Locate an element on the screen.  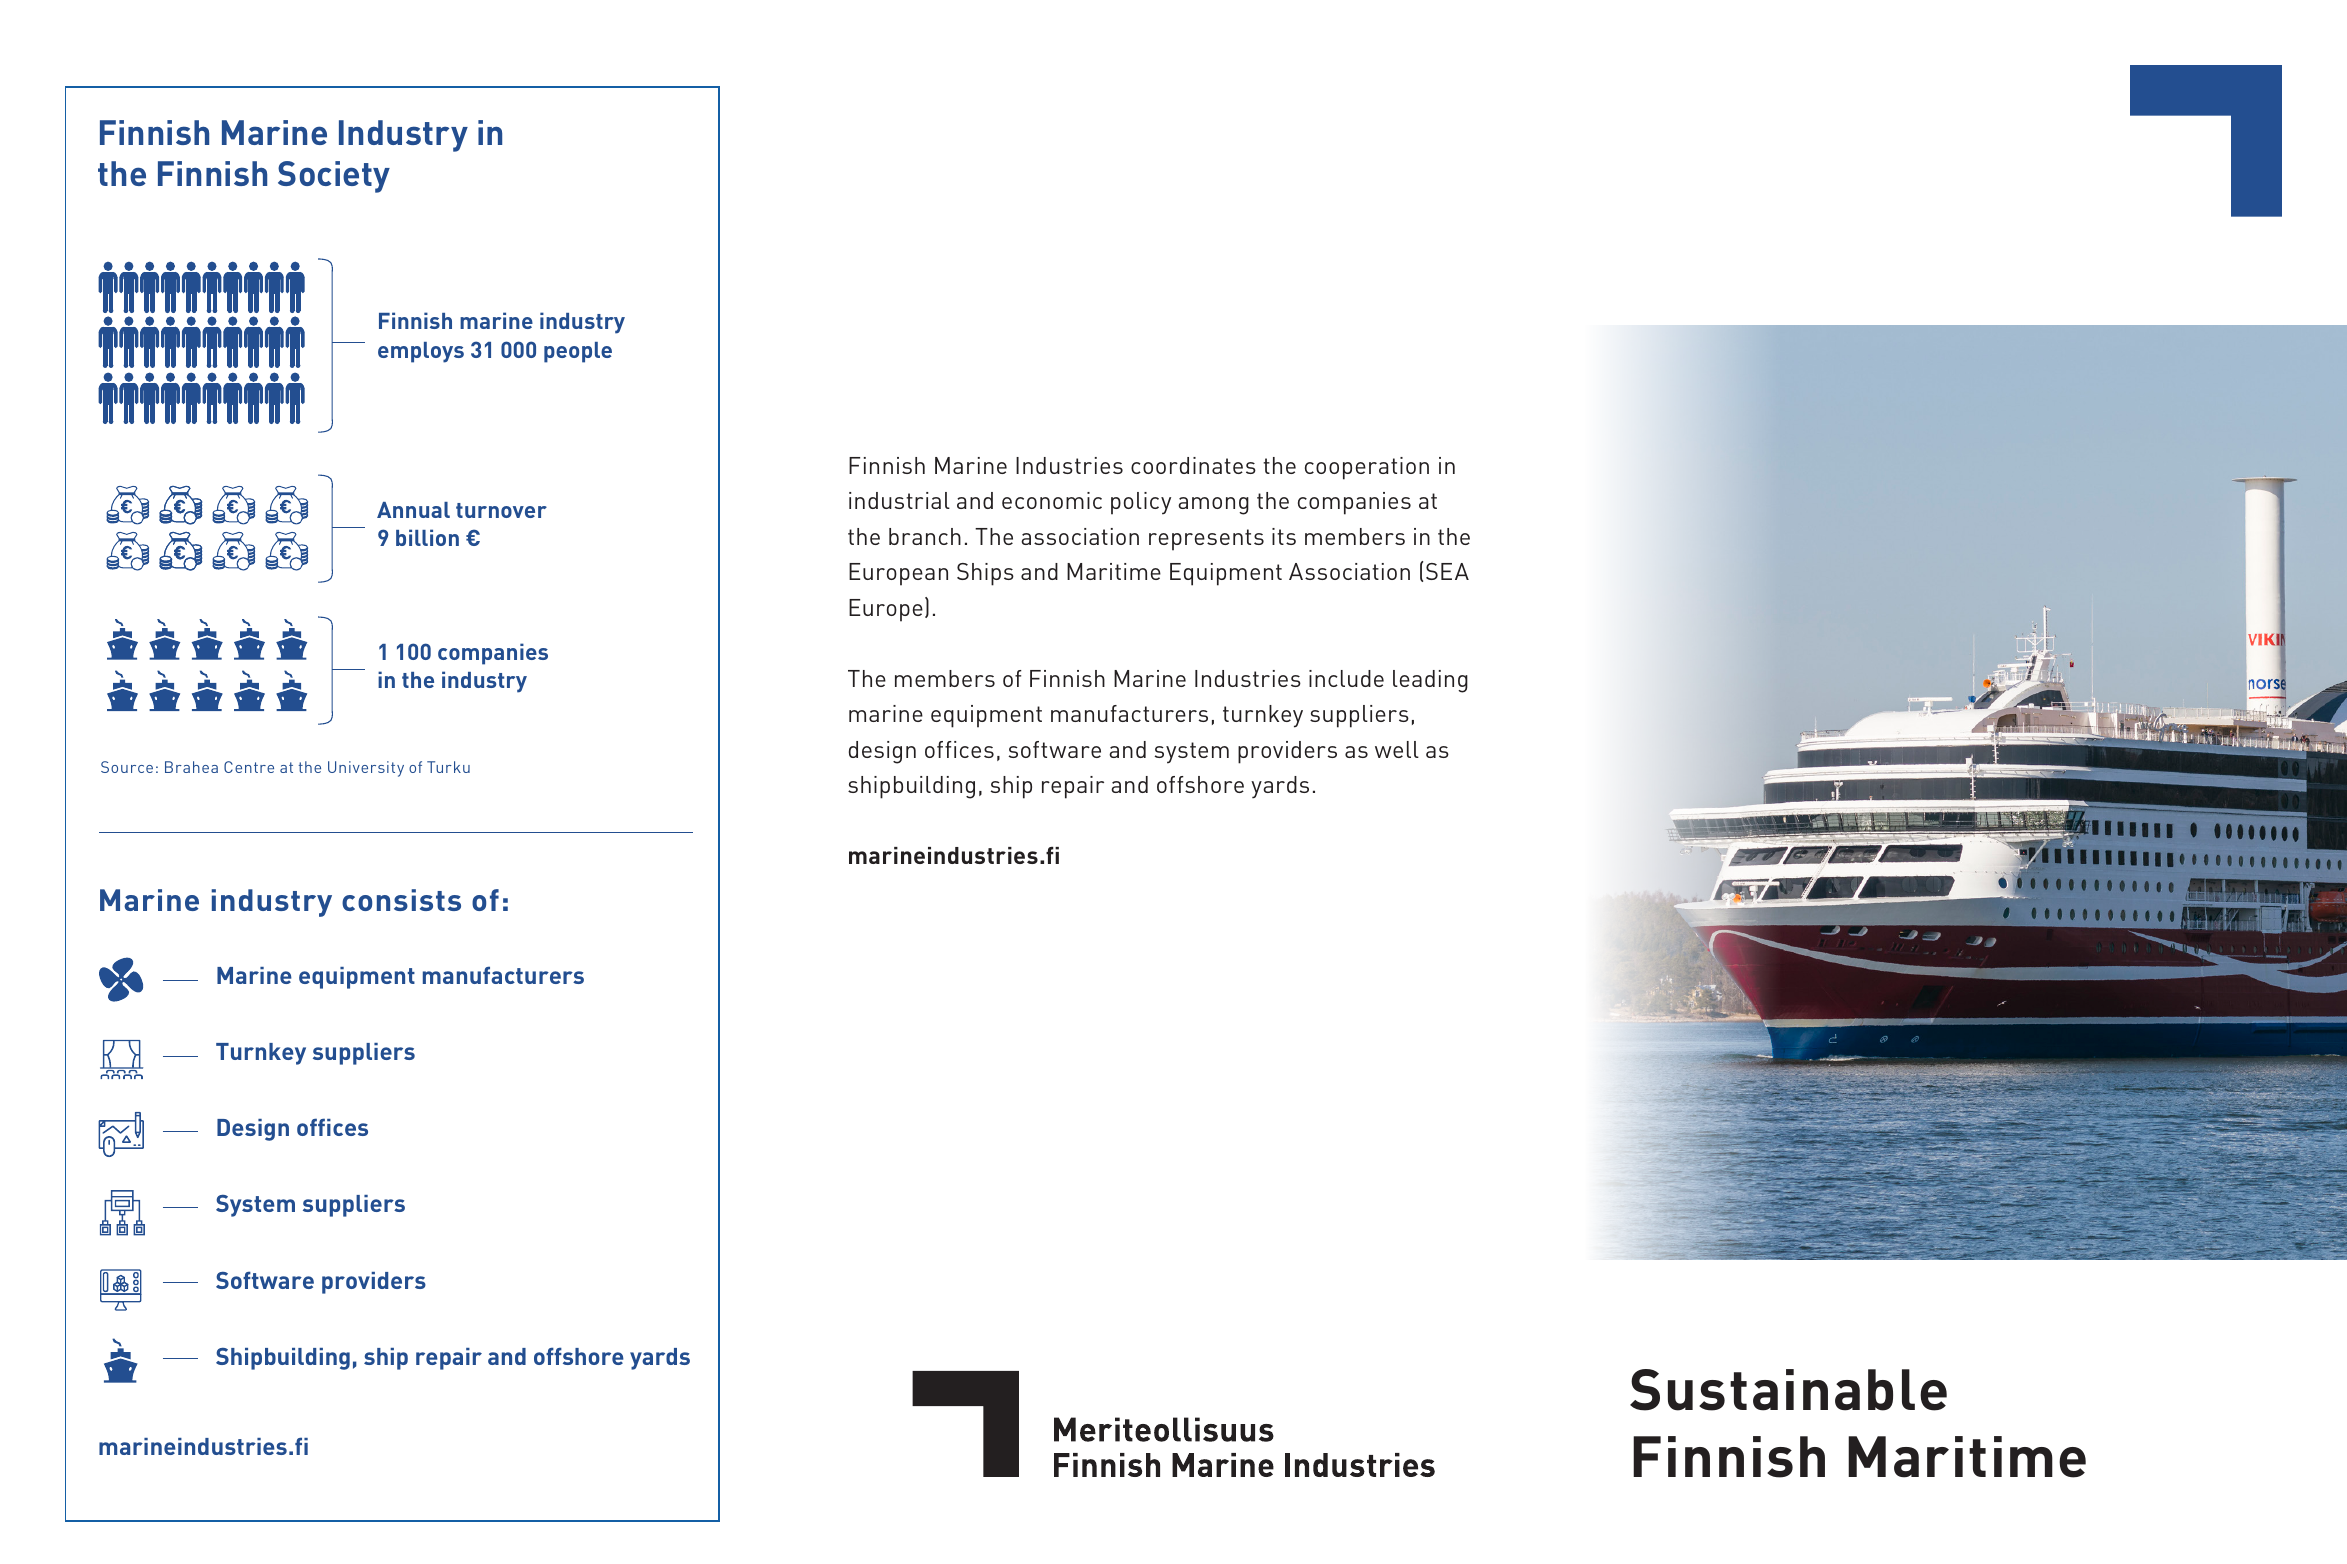
employs is located at coordinates (421, 352).
